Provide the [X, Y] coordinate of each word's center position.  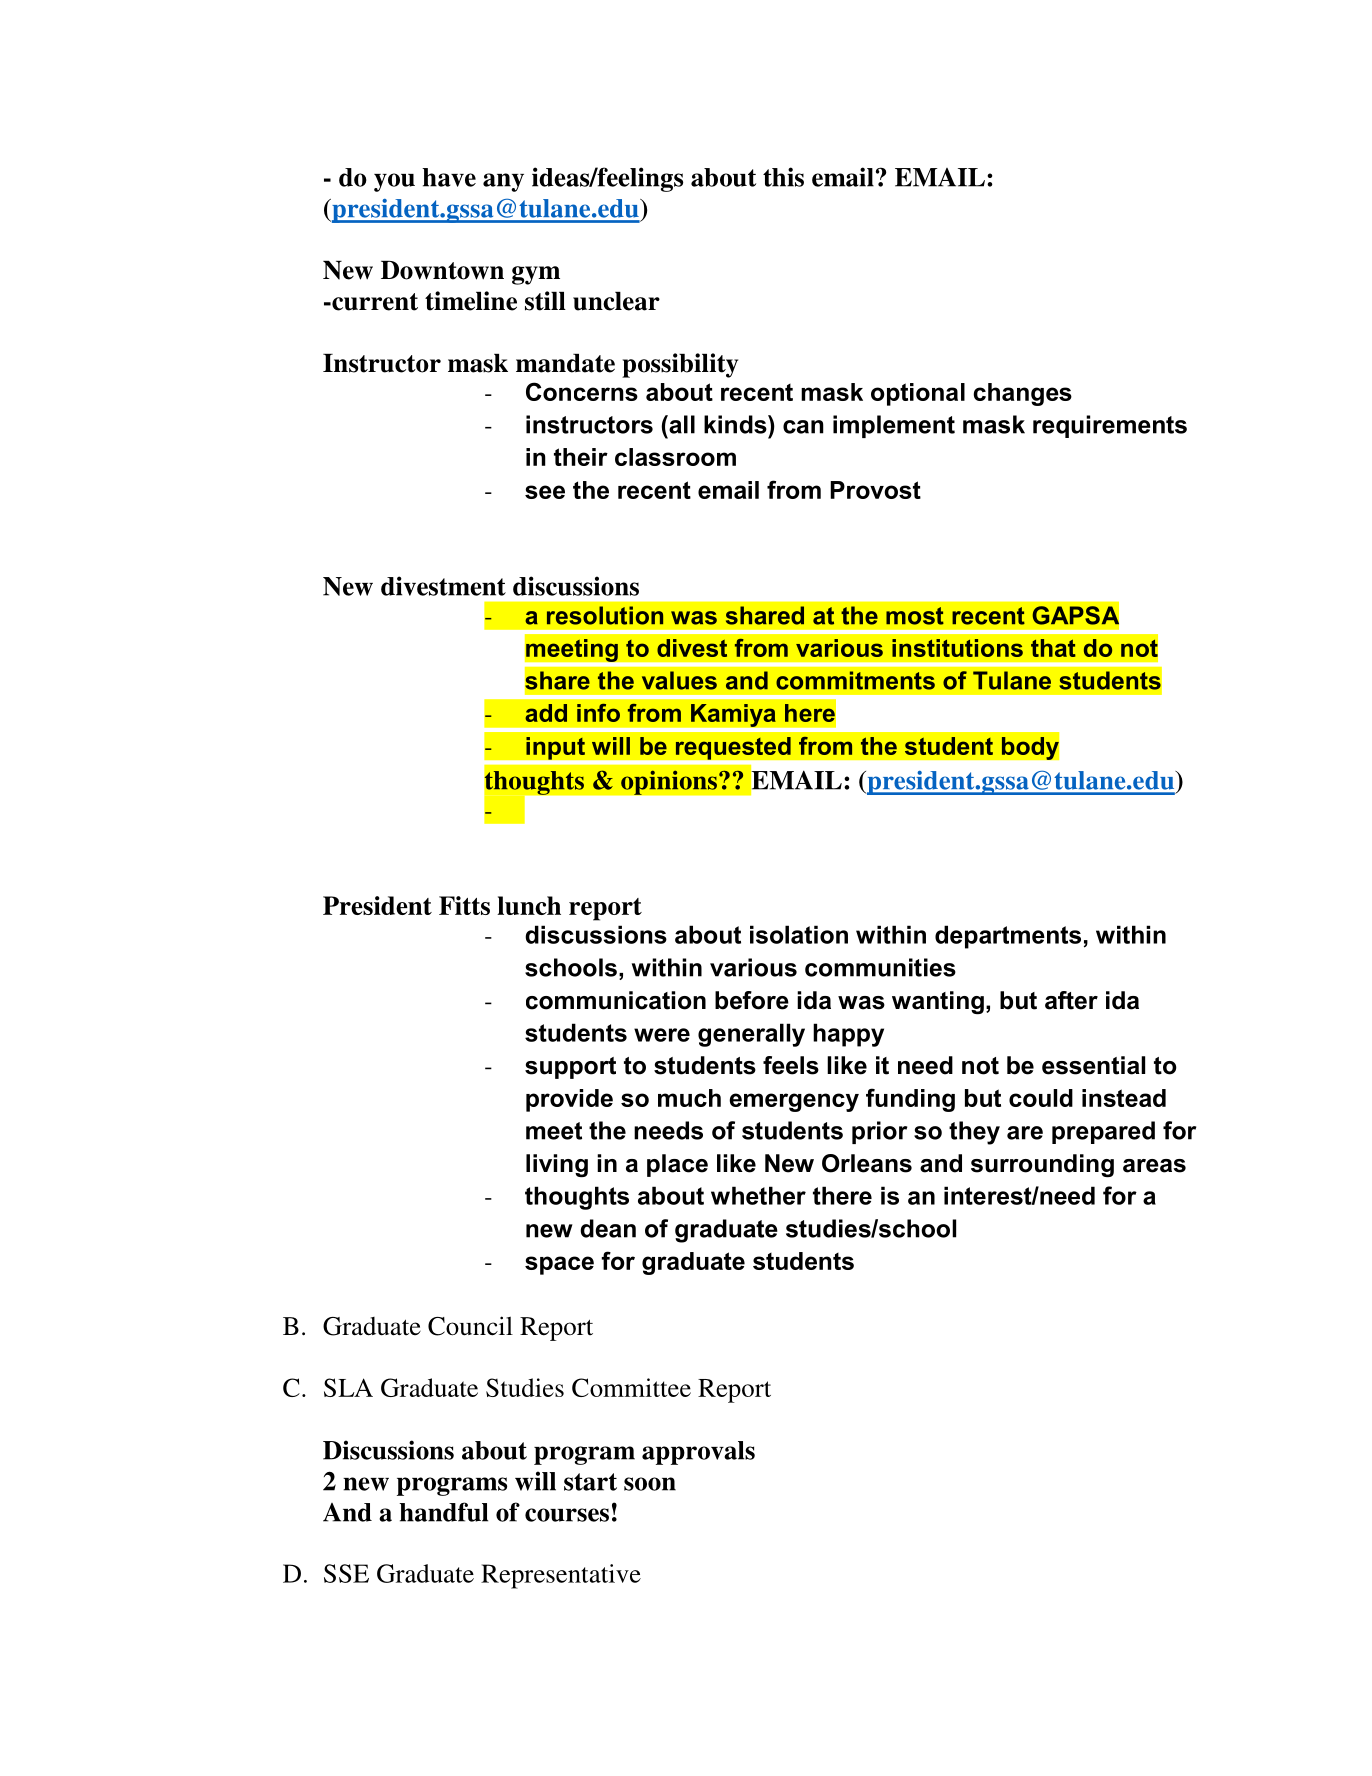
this [783, 177]
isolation [799, 934]
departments [1008, 937]
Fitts [464, 905]
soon [650, 1484]
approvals [698, 1453]
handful [443, 1512]
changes [1022, 394]
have [449, 177]
